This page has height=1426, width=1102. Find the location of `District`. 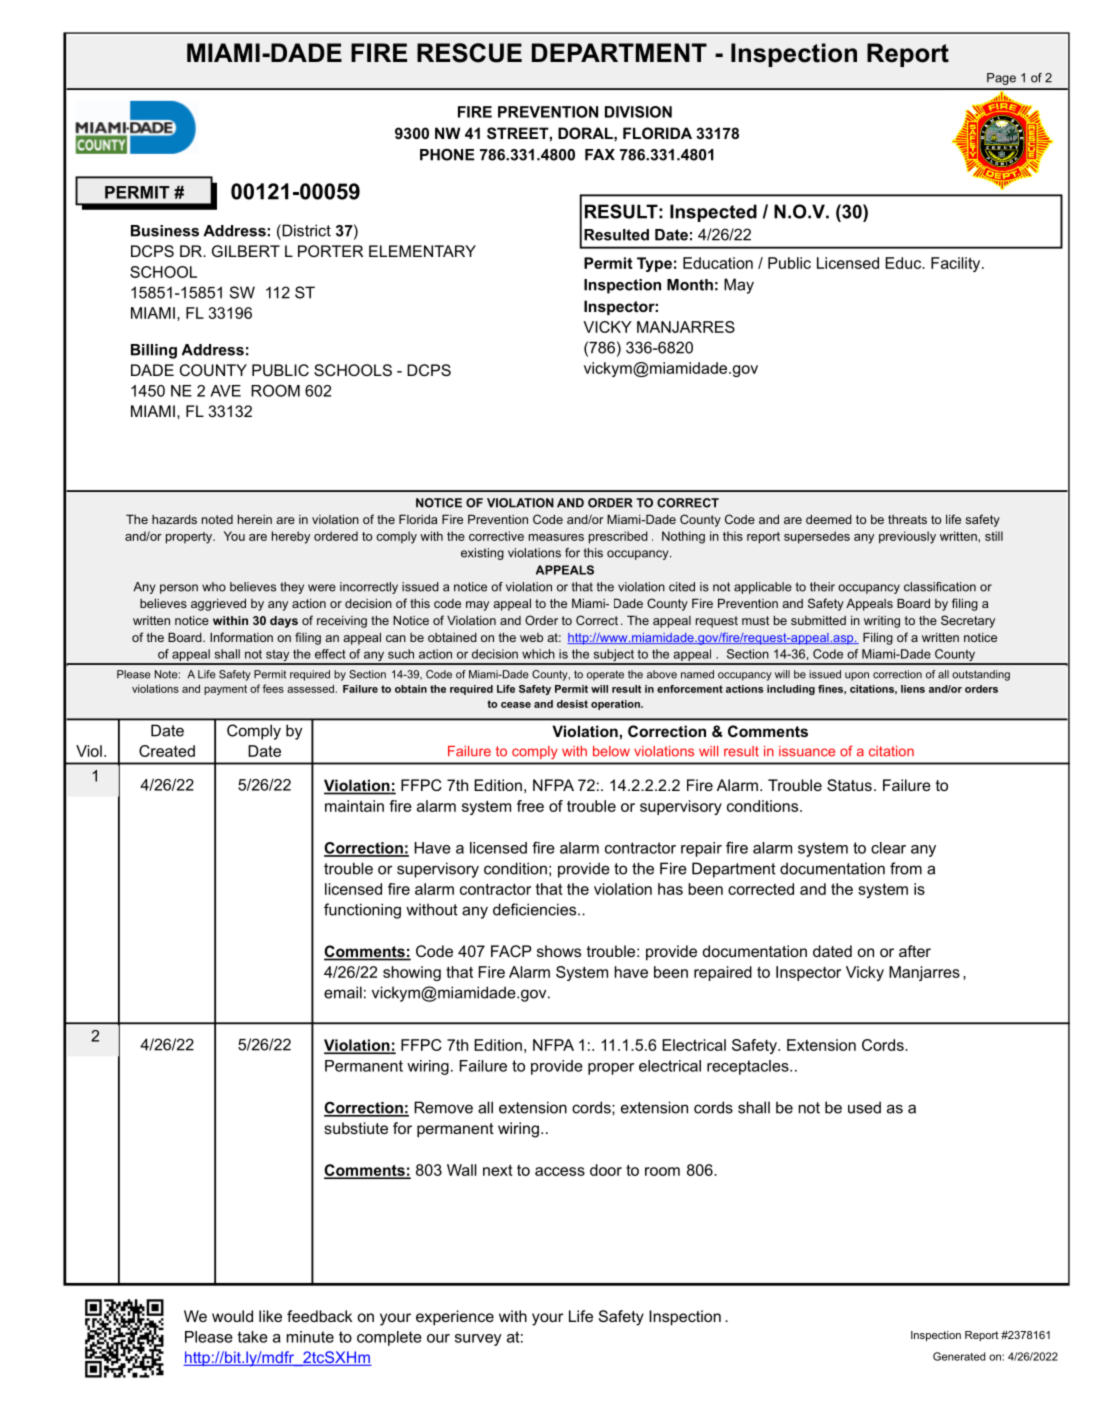

District is located at coordinates (305, 230).
